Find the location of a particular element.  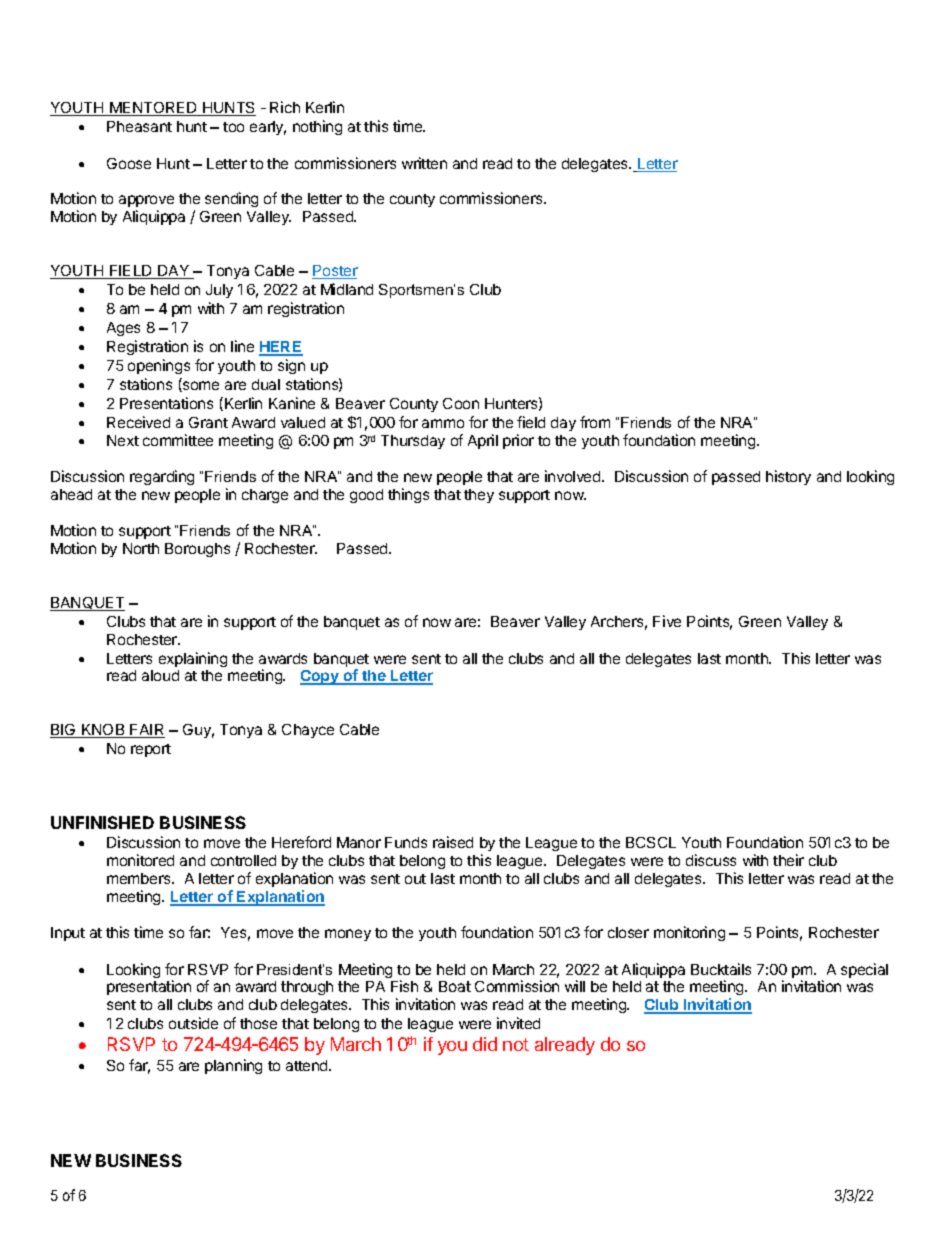

Pheasant is located at coordinates (139, 126).
